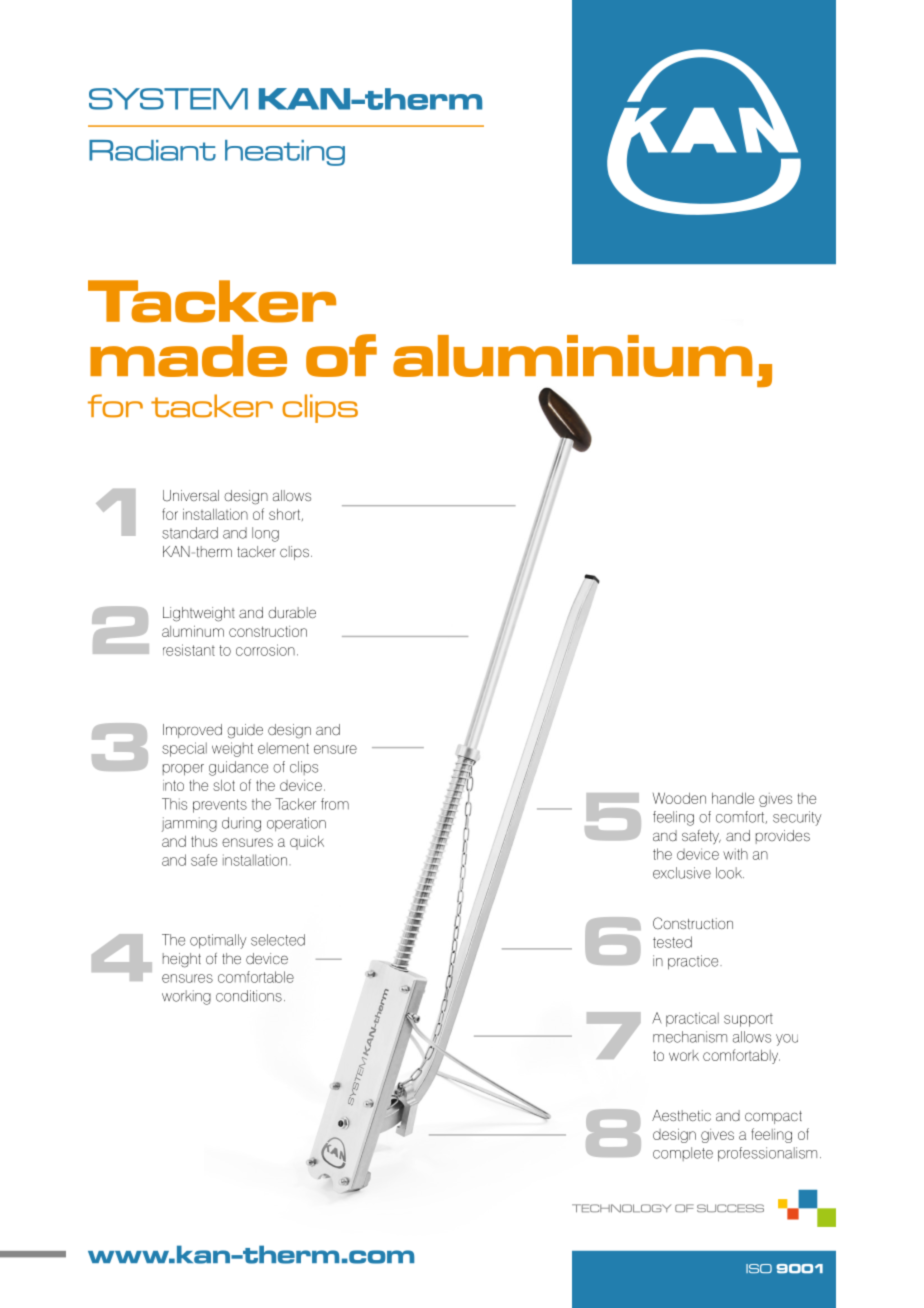 The width and height of the document is (924, 1308). Describe the element at coordinates (168, 99) in the document. I see `SYSTEM` at that location.
